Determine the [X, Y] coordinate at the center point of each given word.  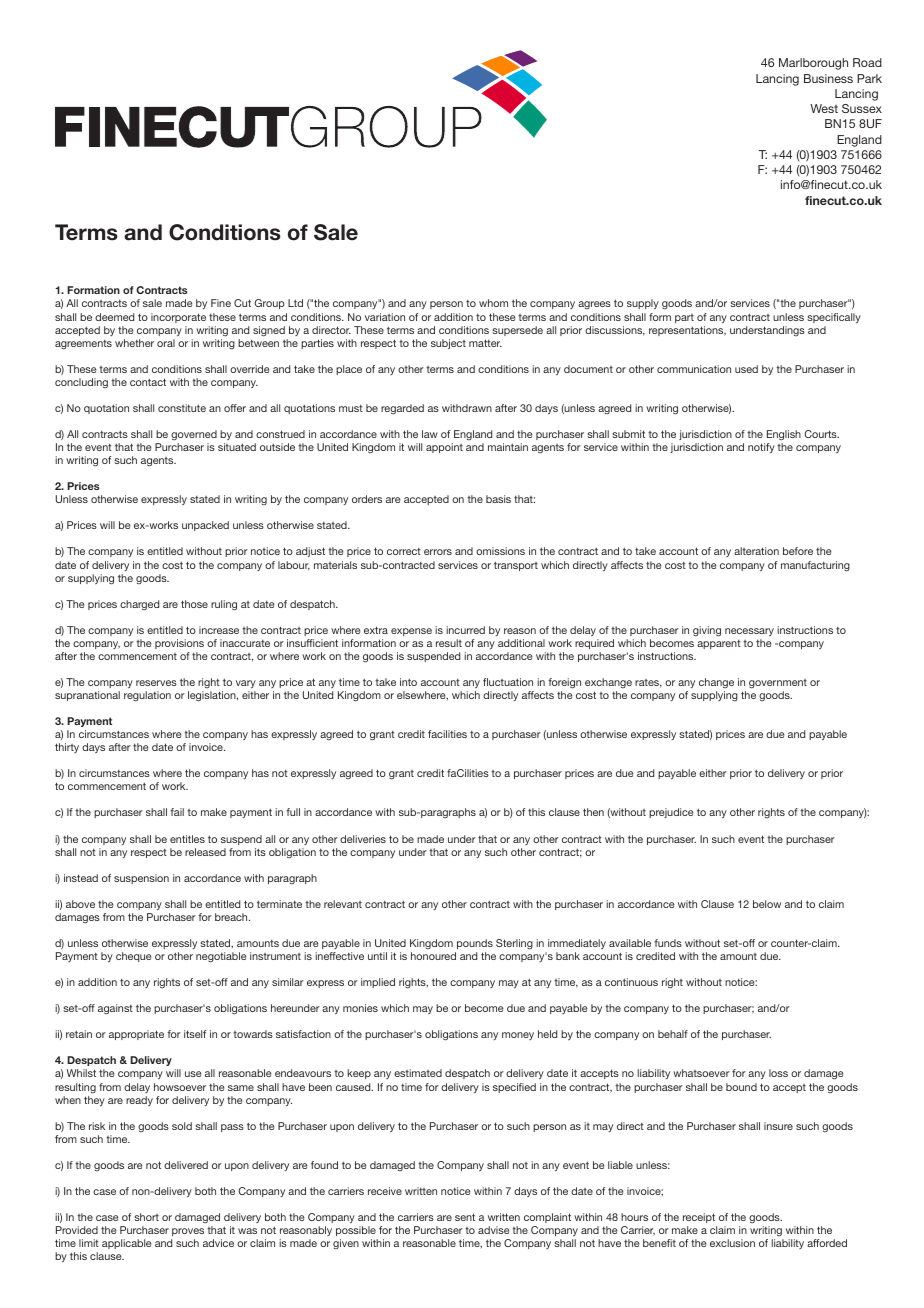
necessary [749, 632]
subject [448, 344]
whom [493, 303]
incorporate [178, 318]
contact [148, 382]
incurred [465, 630]
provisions [179, 644]
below [767, 904]
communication [694, 369]
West [824, 108]
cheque [133, 957]
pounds [475, 944]
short [146, 1217]
